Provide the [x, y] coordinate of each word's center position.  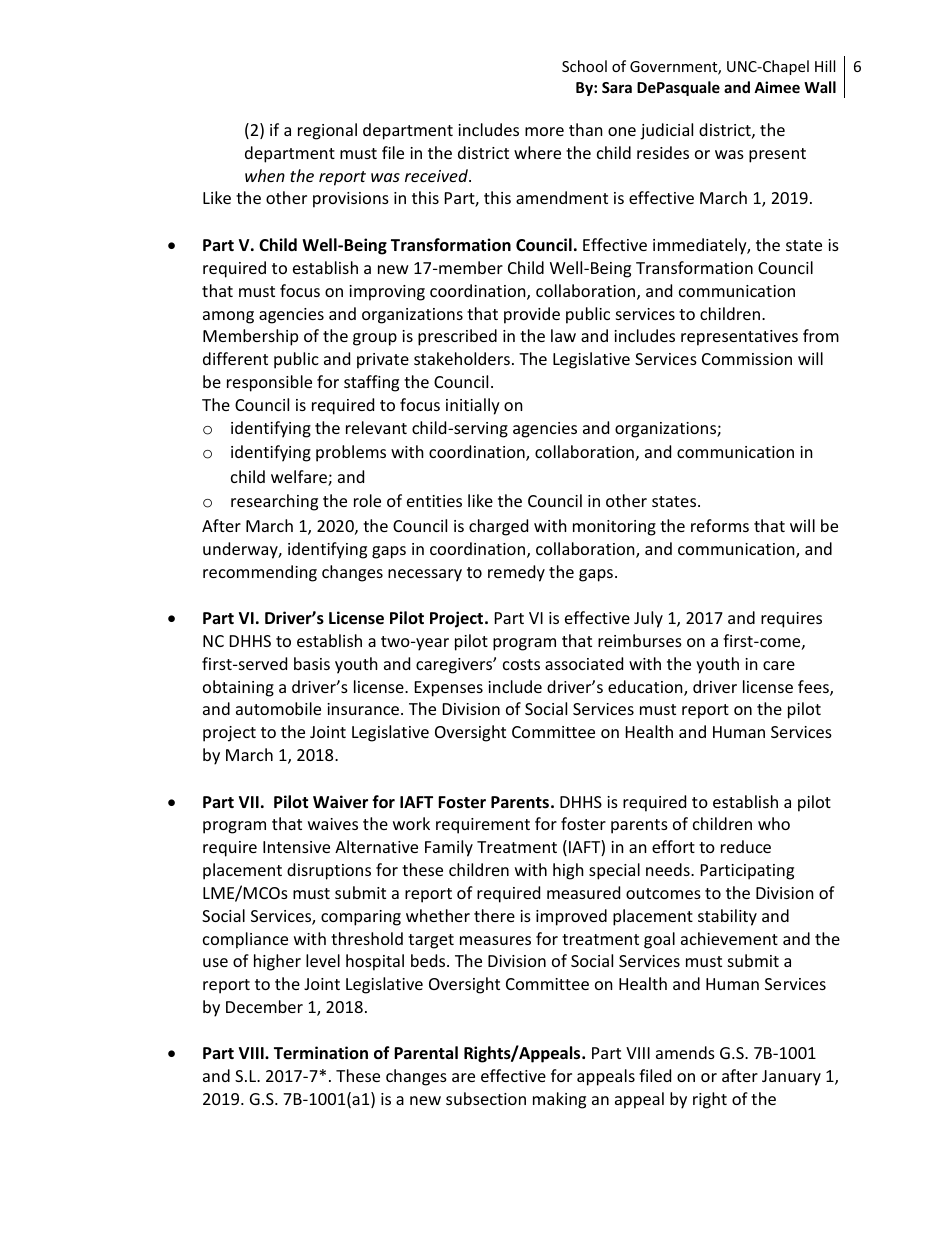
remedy [516, 573]
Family [449, 848]
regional [327, 131]
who [774, 823]
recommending [260, 573]
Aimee [777, 87]
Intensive [296, 847]
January [791, 1078]
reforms [720, 525]
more [544, 131]
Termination [321, 1052]
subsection [486, 1098]
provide [532, 315]
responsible [269, 383]
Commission [747, 359]
